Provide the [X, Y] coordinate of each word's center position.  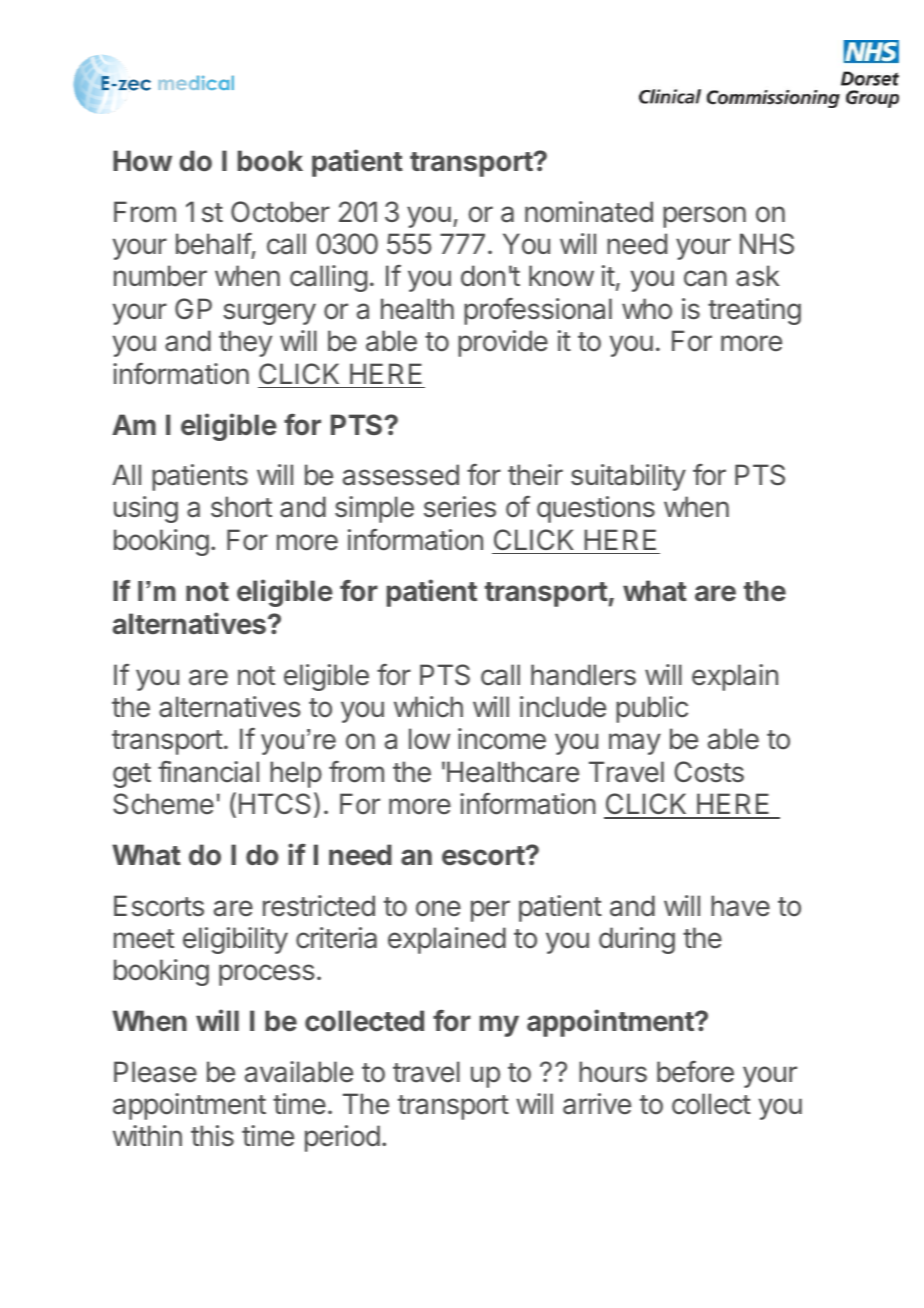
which [428, 707]
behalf [214, 245]
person [704, 217]
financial [208, 772]
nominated [589, 212]
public [652, 709]
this [212, 1136]
